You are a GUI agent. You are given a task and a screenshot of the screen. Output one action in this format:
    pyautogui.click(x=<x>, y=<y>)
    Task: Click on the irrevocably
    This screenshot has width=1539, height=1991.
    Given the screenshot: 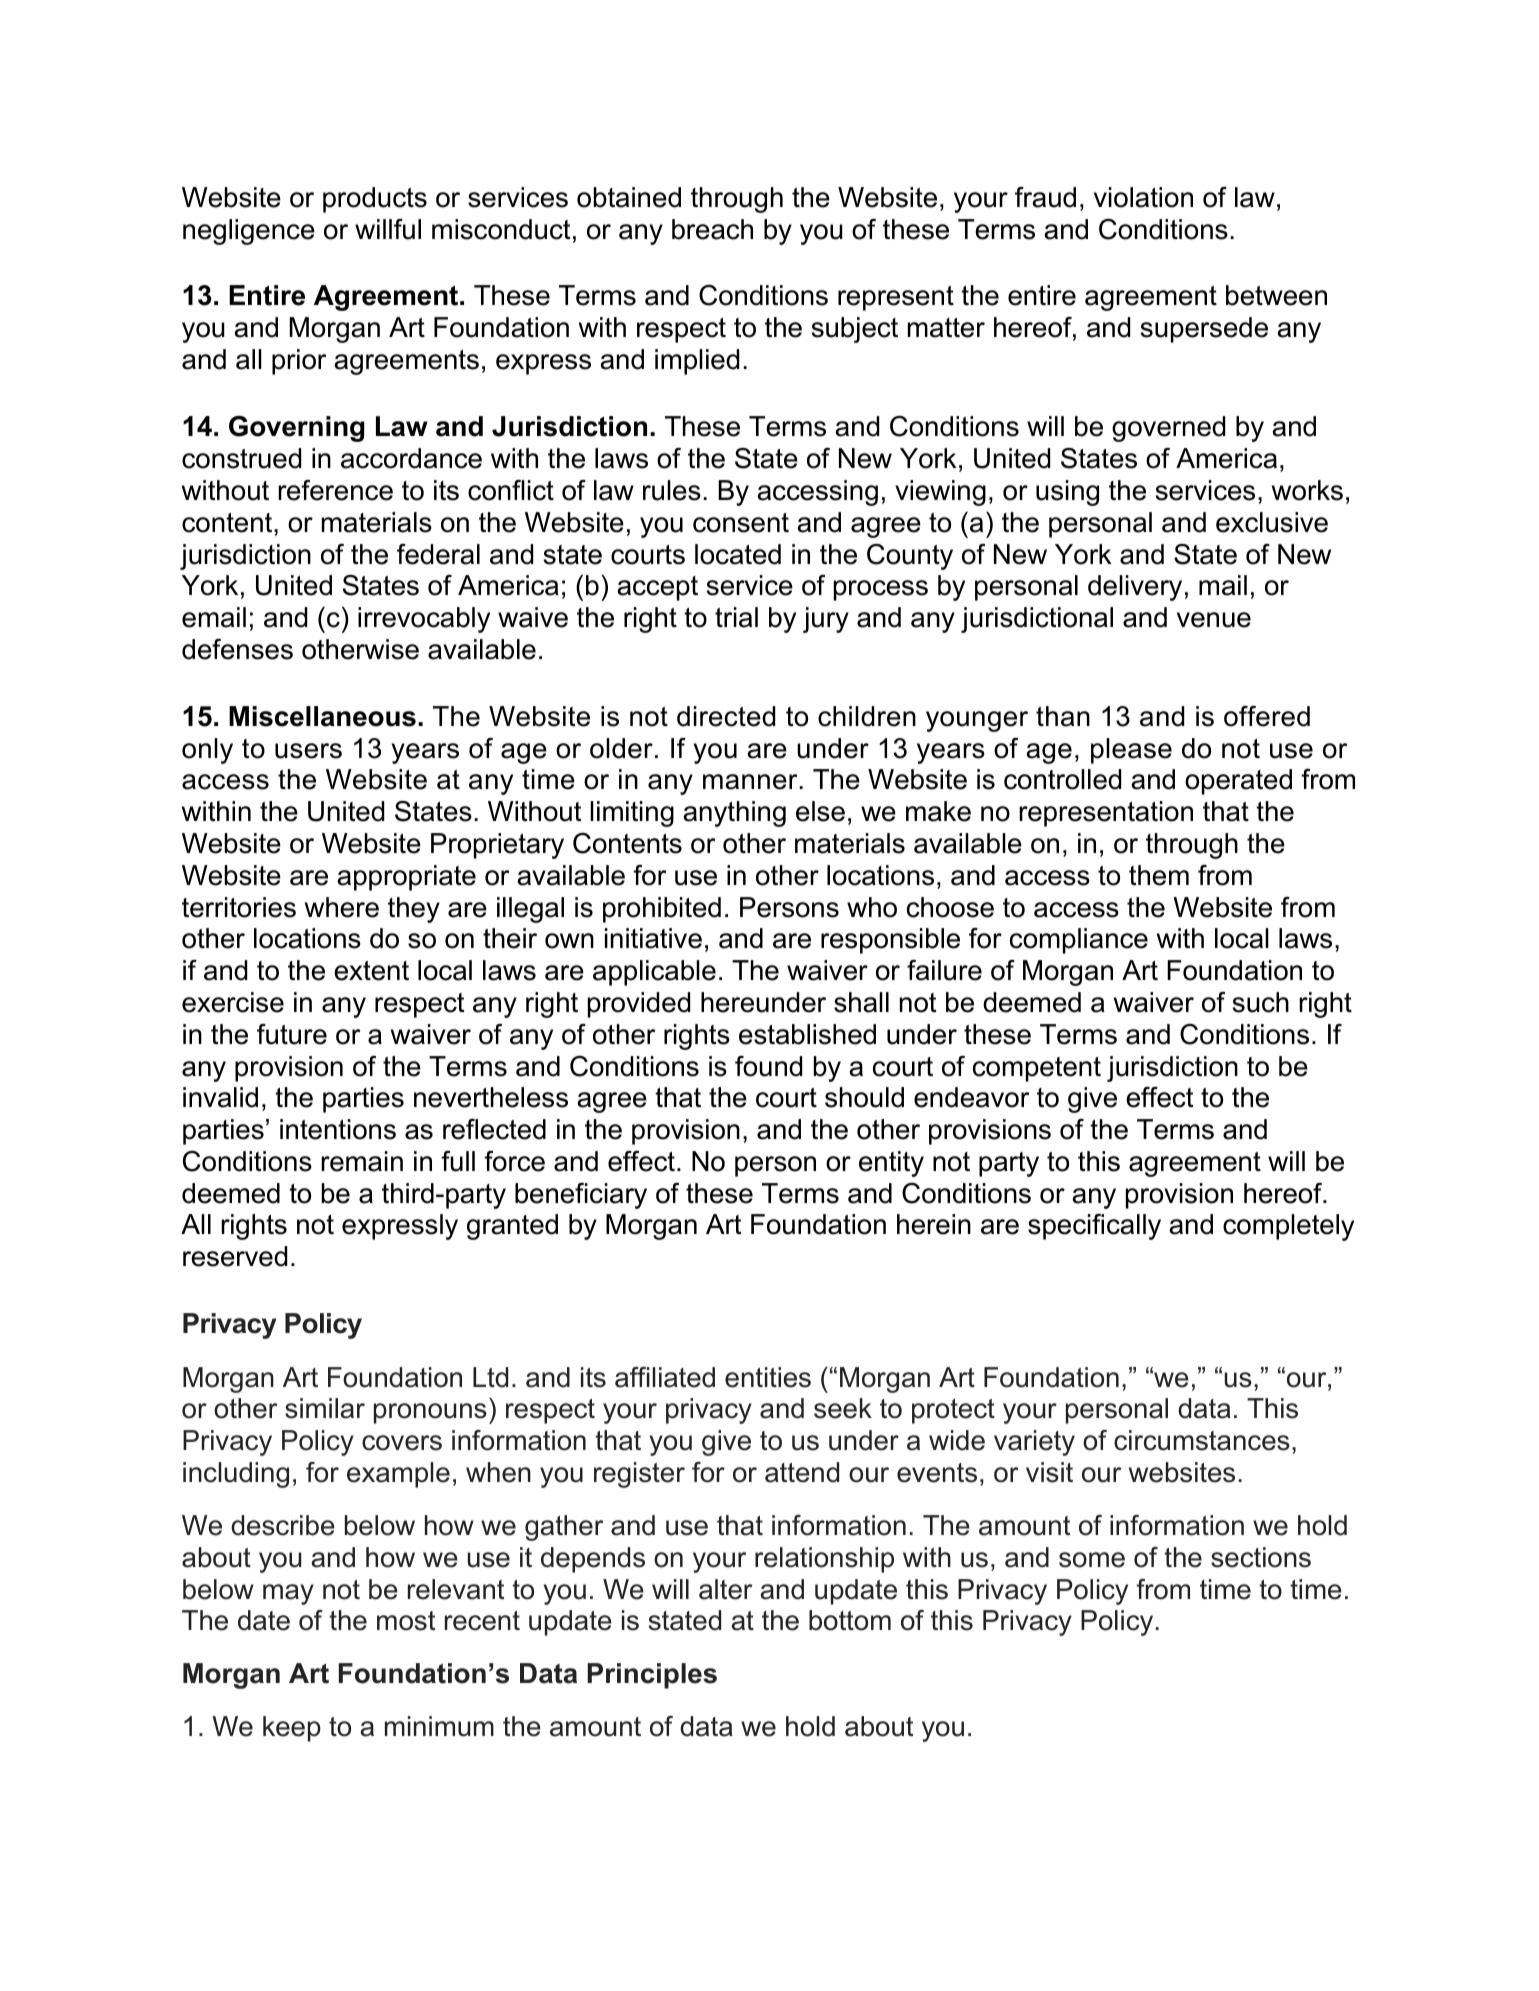 What is the action you would take?
    pyautogui.click(x=424, y=620)
